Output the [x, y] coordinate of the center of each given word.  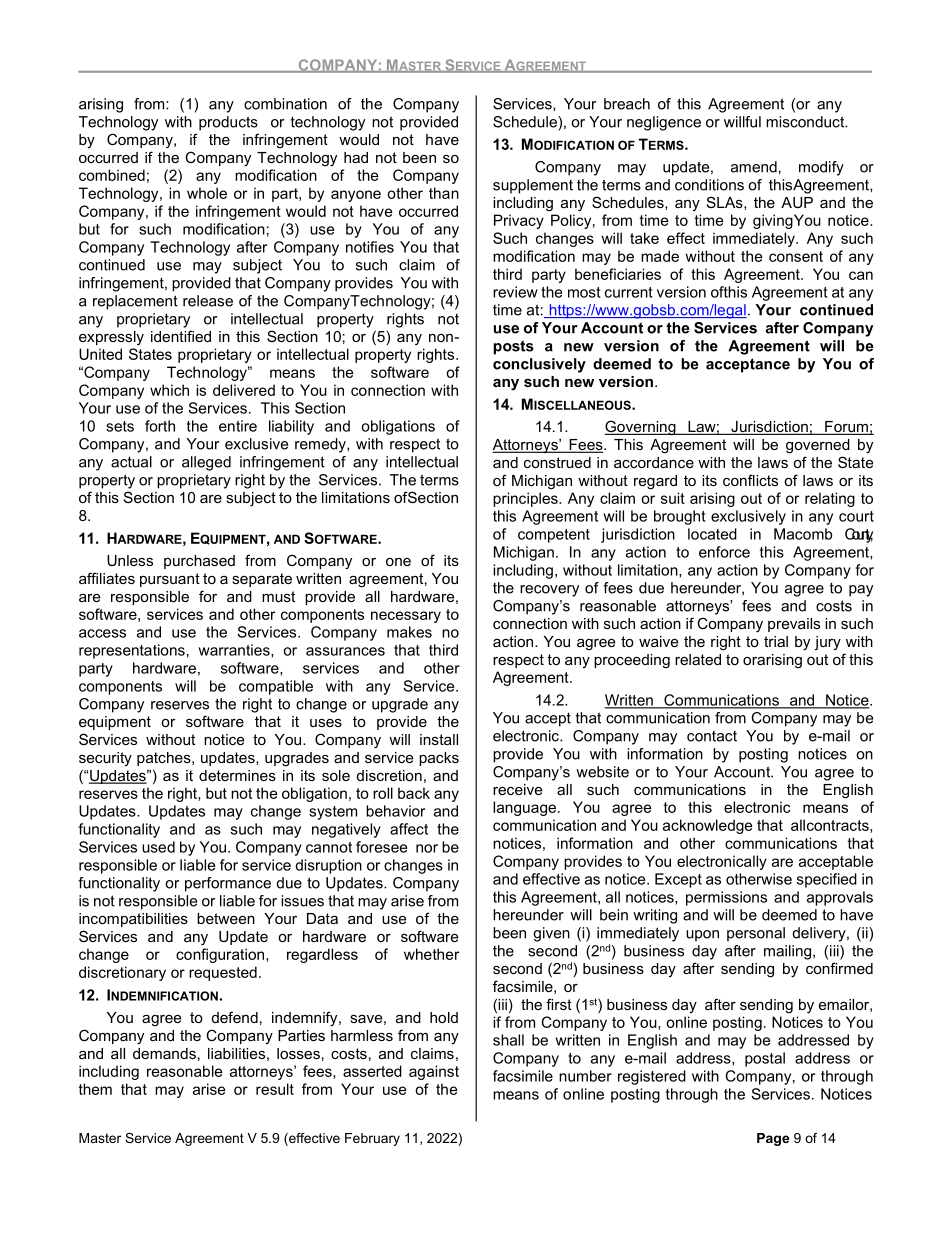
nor [427, 848]
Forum [846, 428]
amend [754, 167]
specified [827, 880]
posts [513, 347]
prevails [794, 625]
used [158, 847]
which [169, 390]
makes [409, 632]
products [228, 123]
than [444, 193]
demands [164, 1053]
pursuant [170, 580]
